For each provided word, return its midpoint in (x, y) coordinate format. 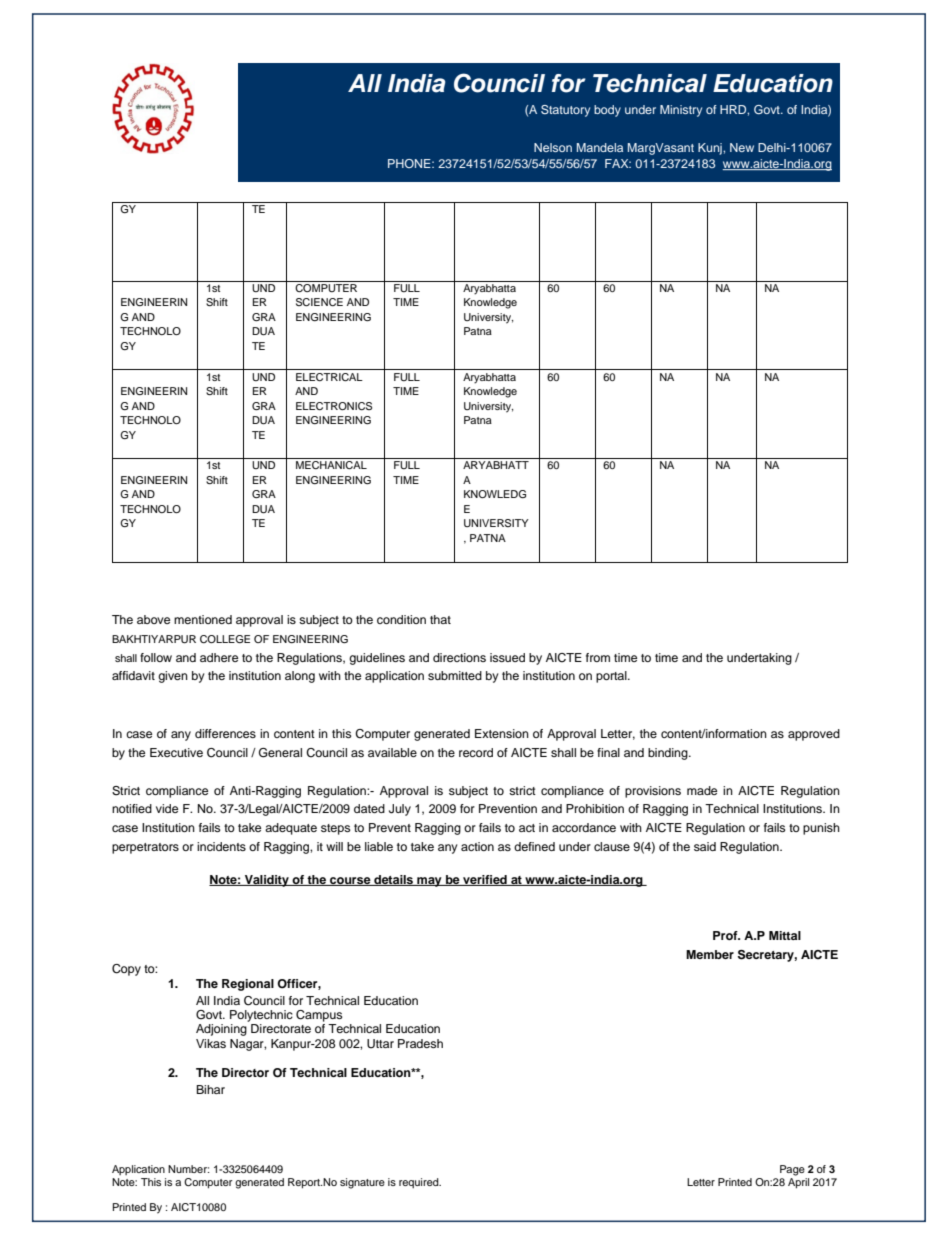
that (440, 619)
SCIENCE (319, 302)
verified (485, 880)
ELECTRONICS (334, 406)
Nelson (553, 147)
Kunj (711, 149)
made (702, 790)
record (476, 752)
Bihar (210, 1089)
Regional (248, 985)
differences (225, 733)
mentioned (203, 619)
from (598, 657)
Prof (726, 935)
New (742, 147)
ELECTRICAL (329, 377)
